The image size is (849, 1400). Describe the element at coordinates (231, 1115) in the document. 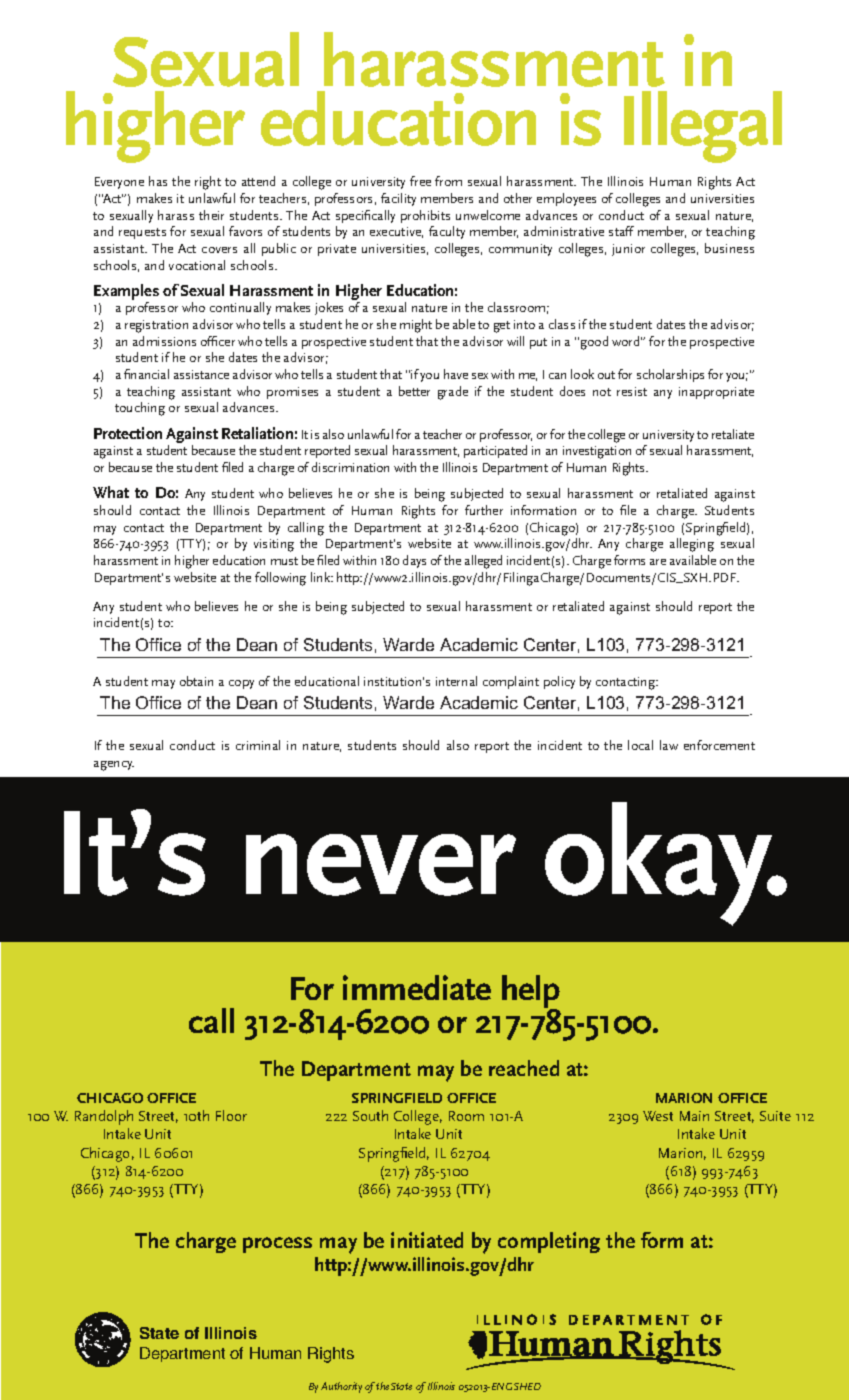

I see `Floor` at that location.
